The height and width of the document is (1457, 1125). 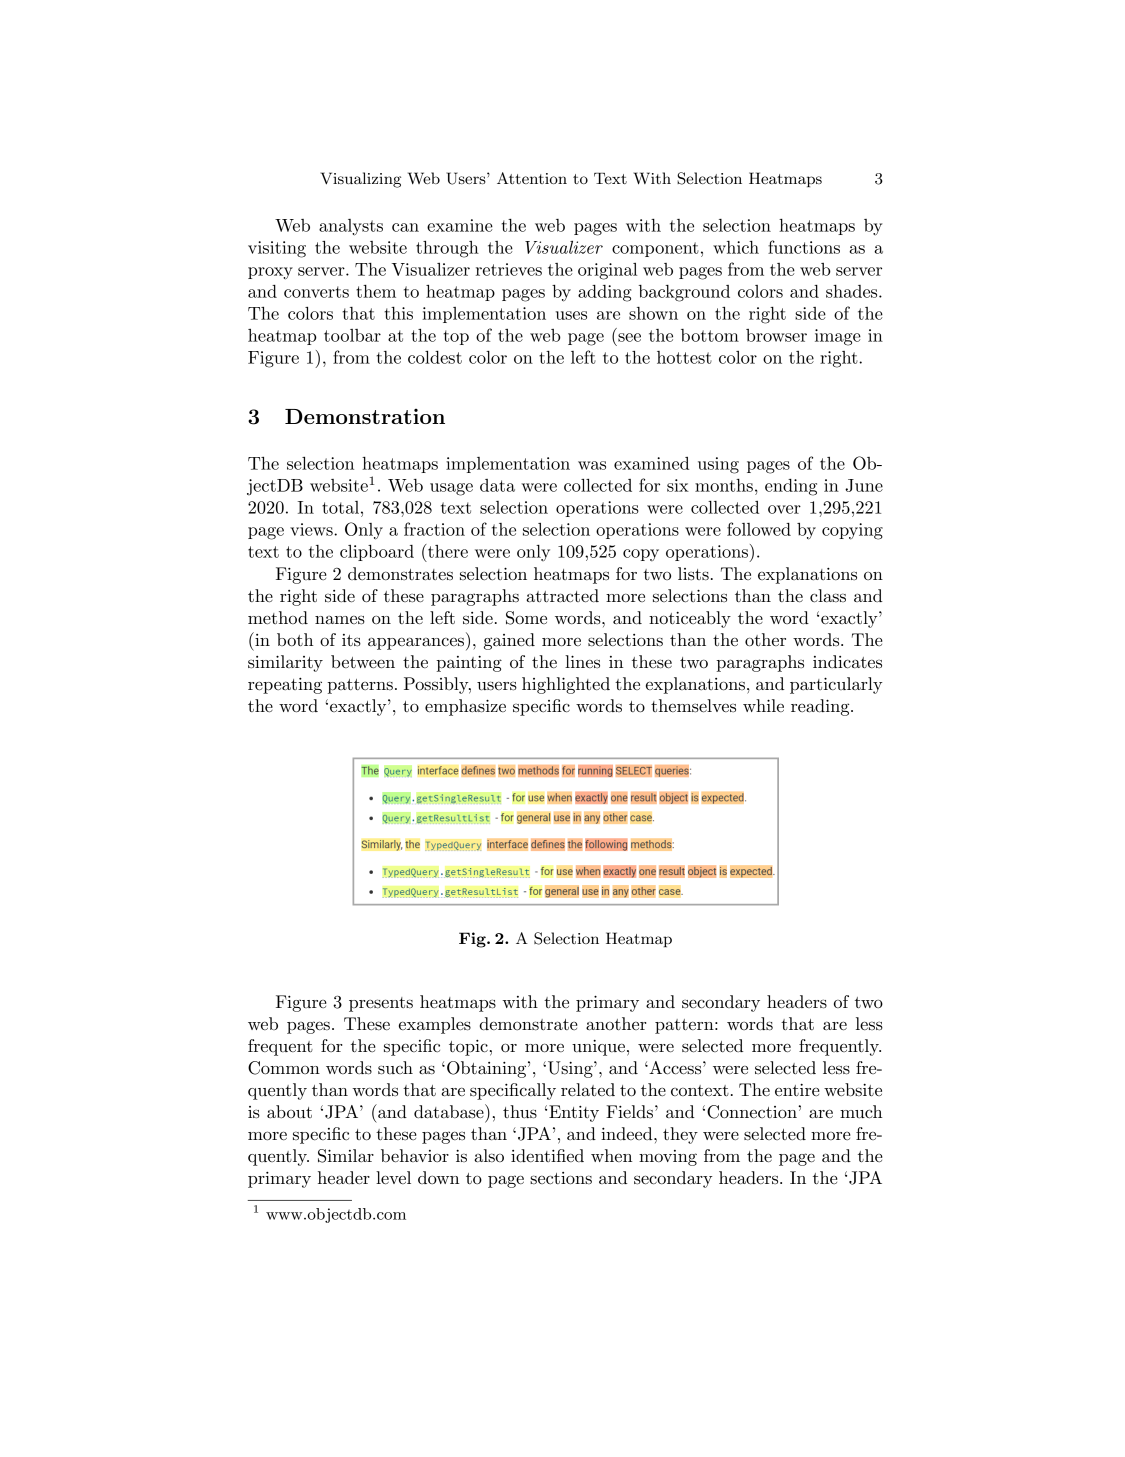 What do you see at coordinates (547, 1155) in the document?
I see `identified` at bounding box center [547, 1155].
